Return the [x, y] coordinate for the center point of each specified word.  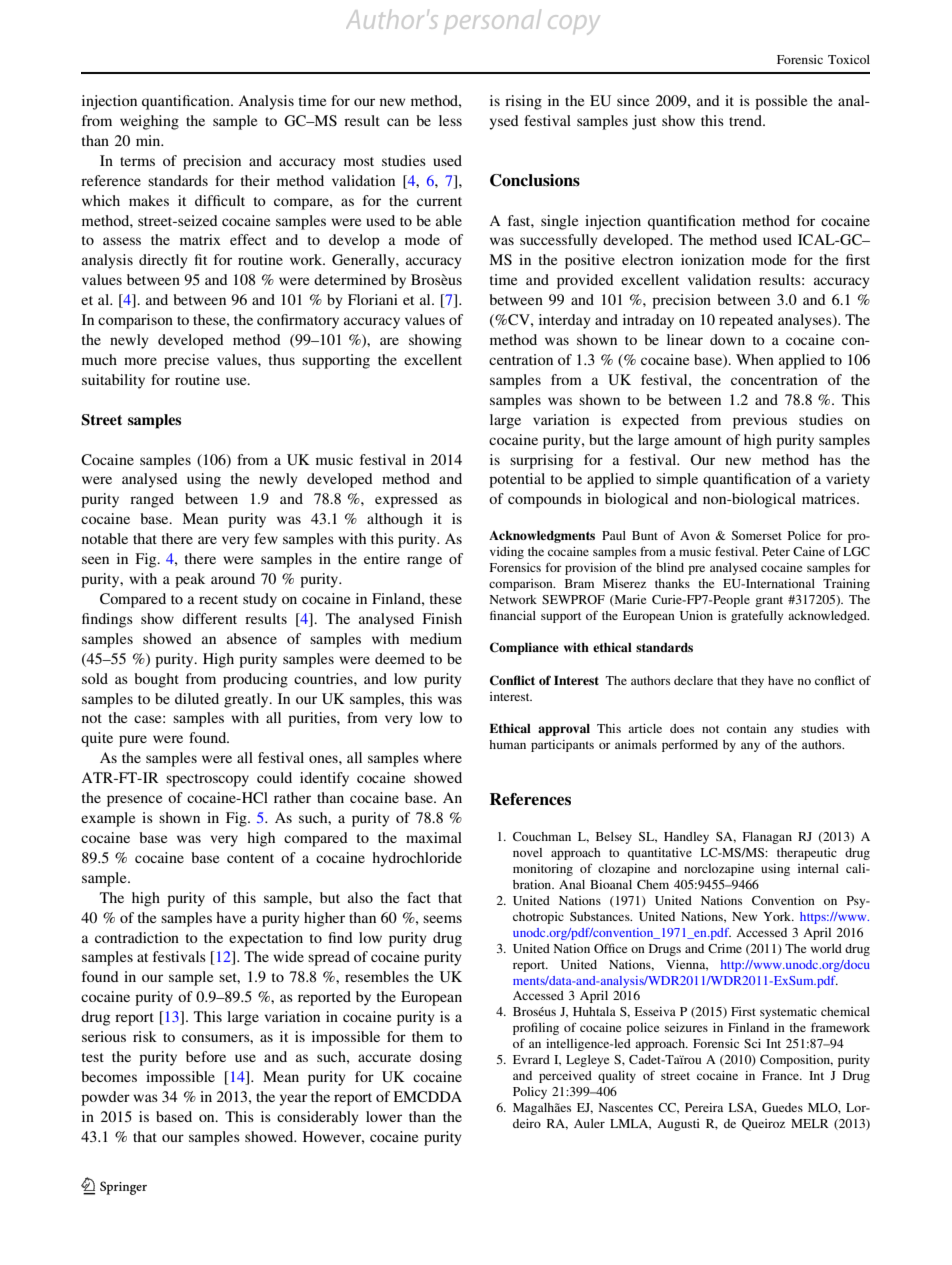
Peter [776, 551]
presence [134, 801]
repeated [746, 321]
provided [585, 281]
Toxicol [849, 59]
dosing [441, 1058]
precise [186, 361]
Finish [442, 618]
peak [190, 580]
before [206, 1056]
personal [493, 20]
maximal [434, 837]
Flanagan [767, 838]
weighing [149, 122]
